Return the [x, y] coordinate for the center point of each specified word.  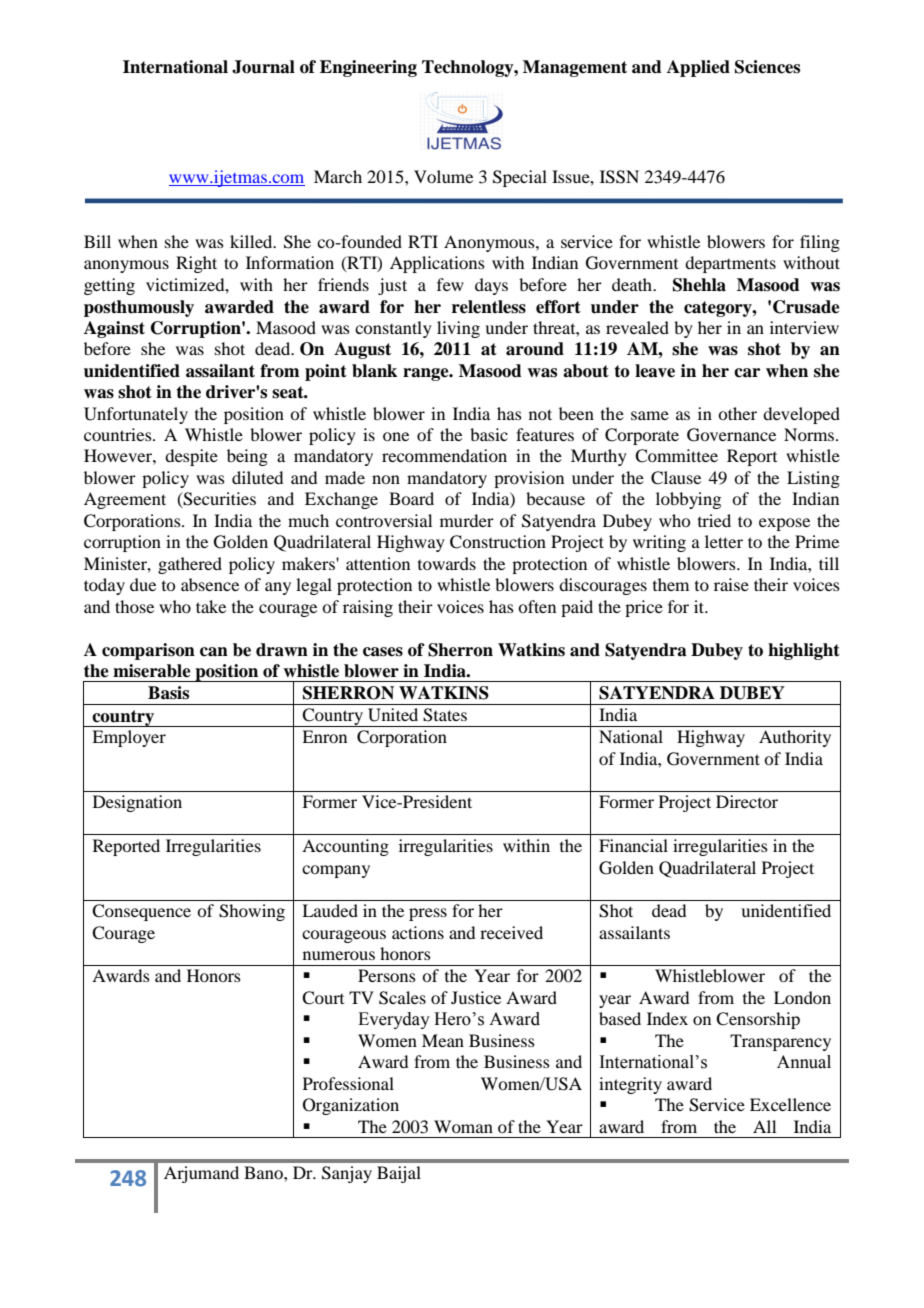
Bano [264, 1172]
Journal [263, 67]
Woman [463, 1126]
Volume [443, 176]
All [764, 1126]
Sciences [767, 67]
